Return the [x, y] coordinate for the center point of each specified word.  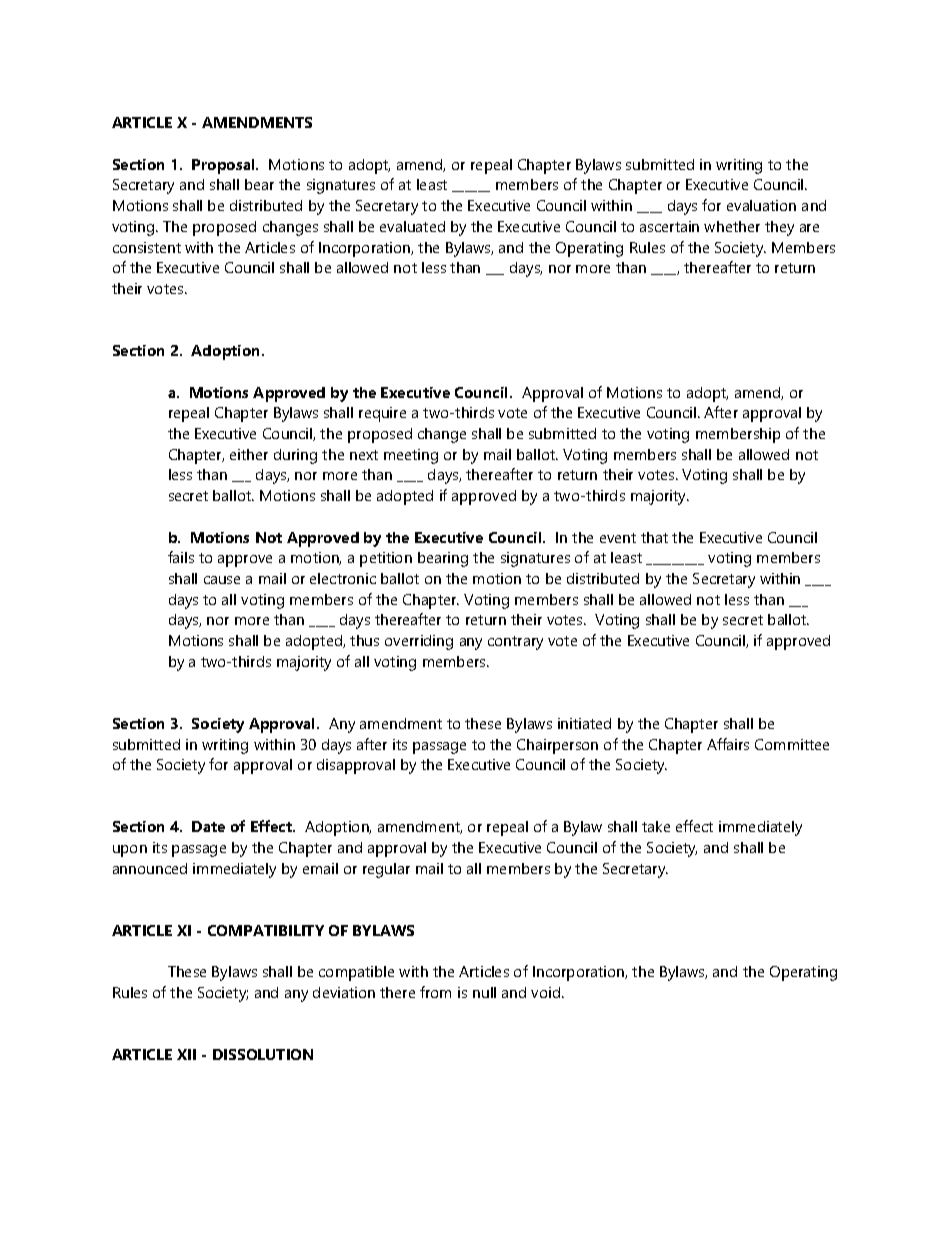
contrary [515, 643]
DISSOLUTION [263, 1054]
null [484, 992]
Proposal [224, 166]
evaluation [761, 205]
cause [222, 580]
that [654, 537]
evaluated [412, 226]
